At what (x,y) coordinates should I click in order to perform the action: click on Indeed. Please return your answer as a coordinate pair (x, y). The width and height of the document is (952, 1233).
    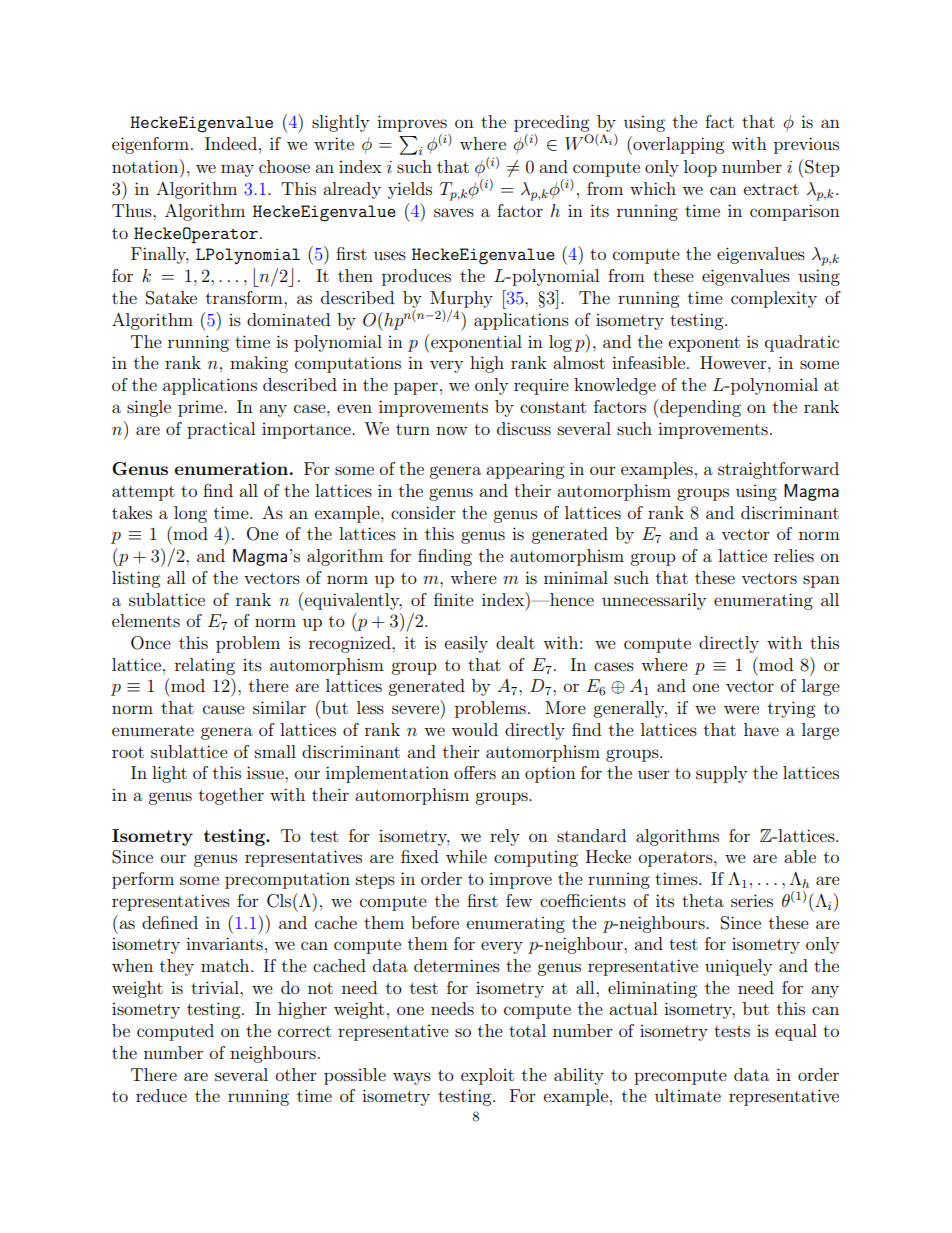
    Looking at the image, I should click on (231, 143).
